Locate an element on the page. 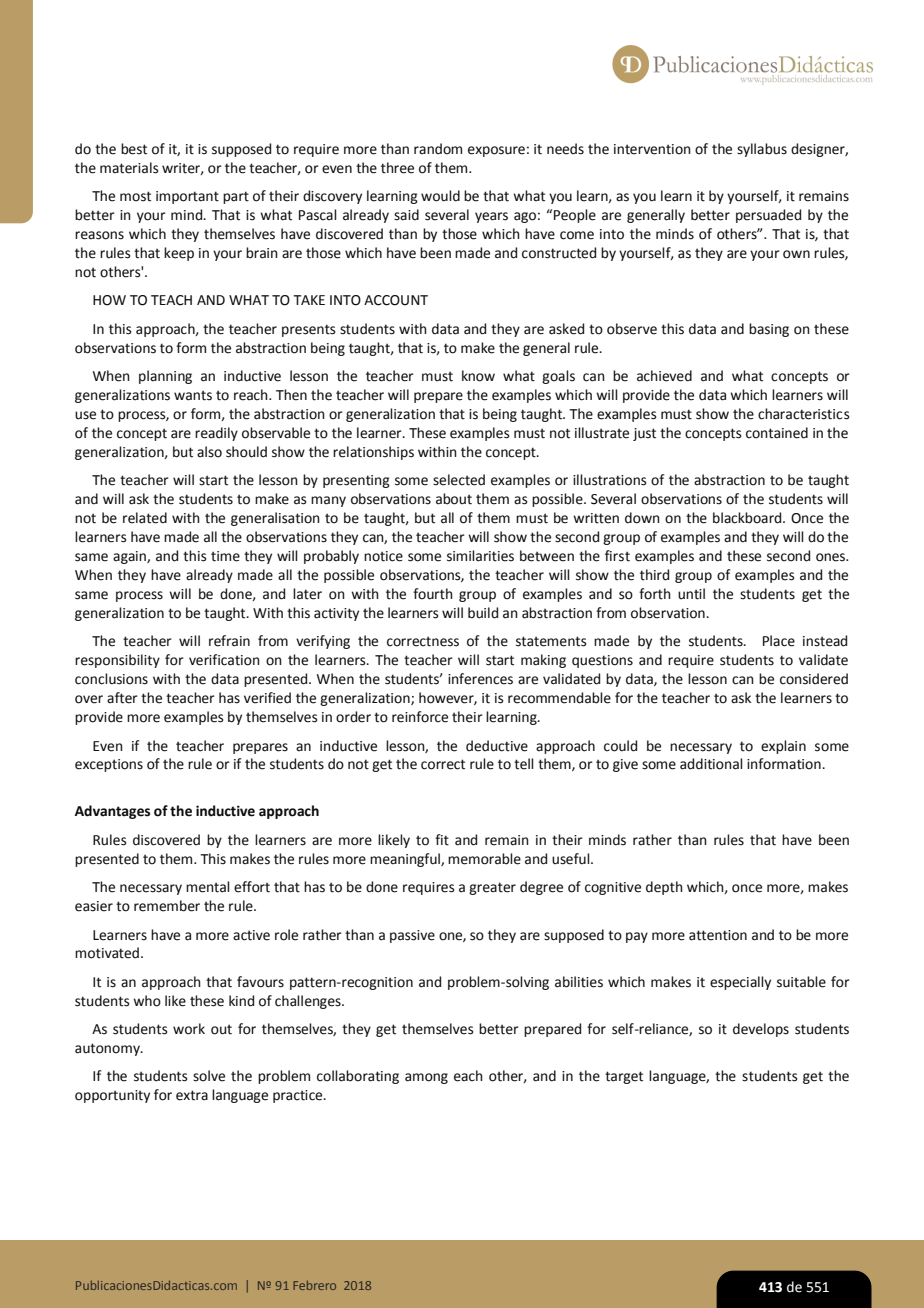 The width and height of the page is (924, 1308). among is located at coordinates (426, 1078).
